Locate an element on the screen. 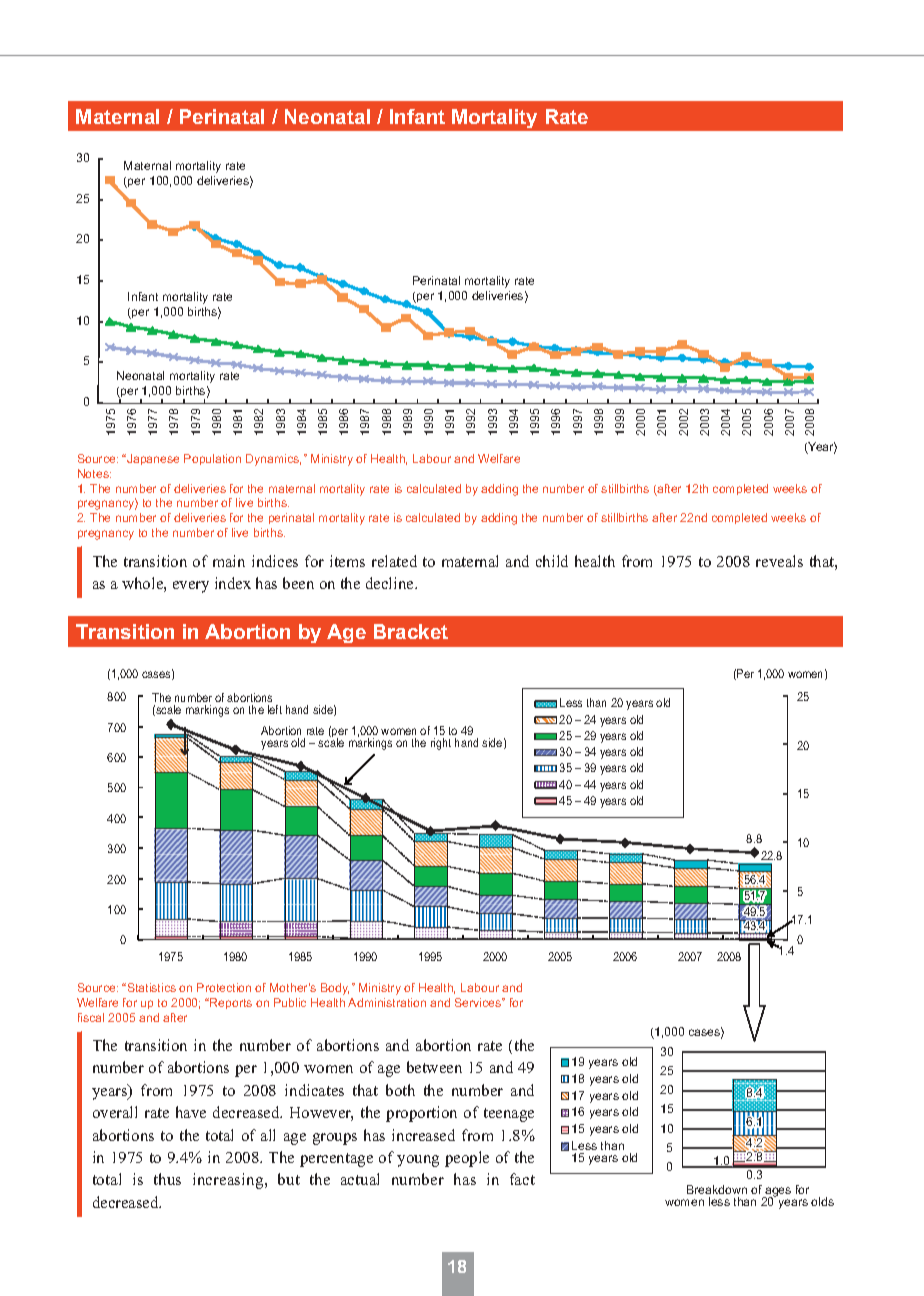 This screenshot has width=924, height=1296. related is located at coordinates (394, 561).
